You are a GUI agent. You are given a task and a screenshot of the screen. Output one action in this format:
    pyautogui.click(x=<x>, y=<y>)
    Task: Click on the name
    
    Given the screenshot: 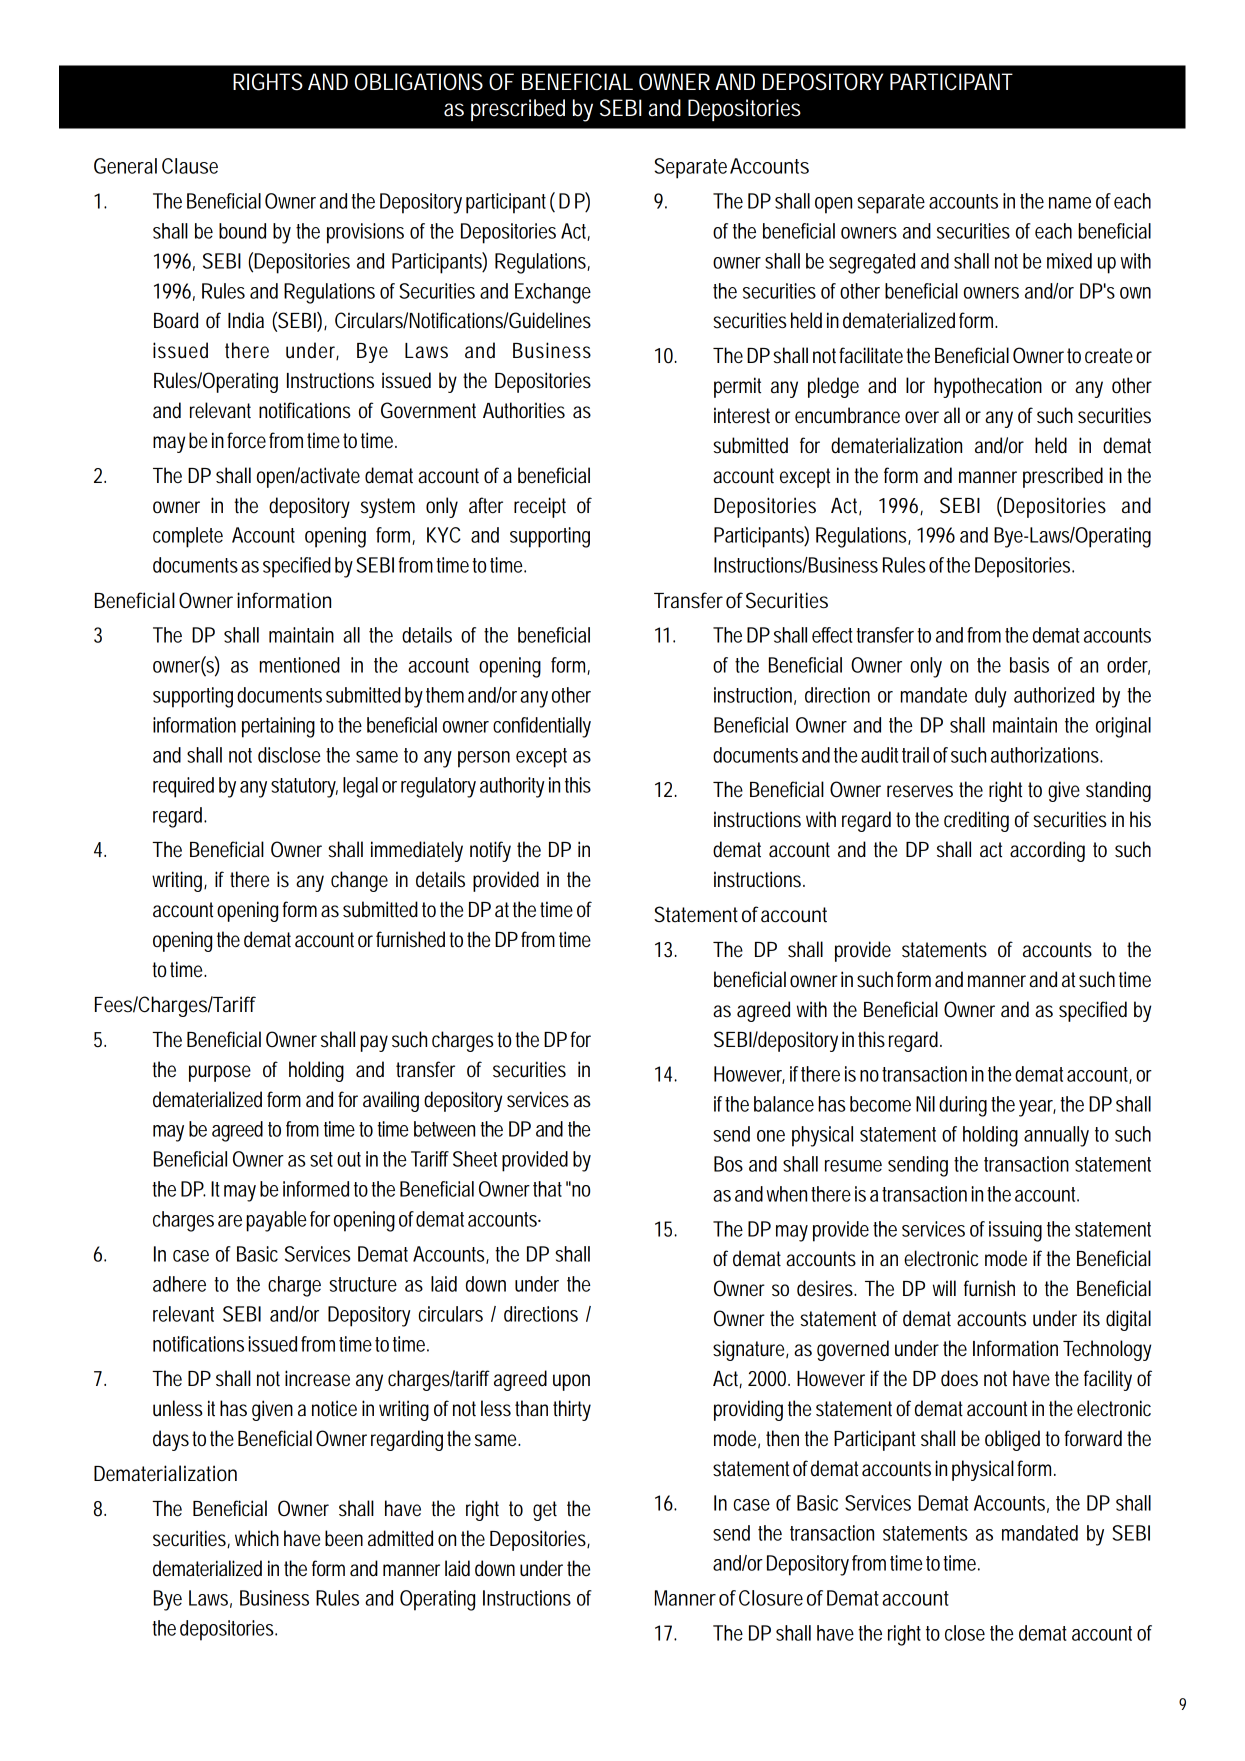 What is the action you would take?
    pyautogui.click(x=1070, y=203)
